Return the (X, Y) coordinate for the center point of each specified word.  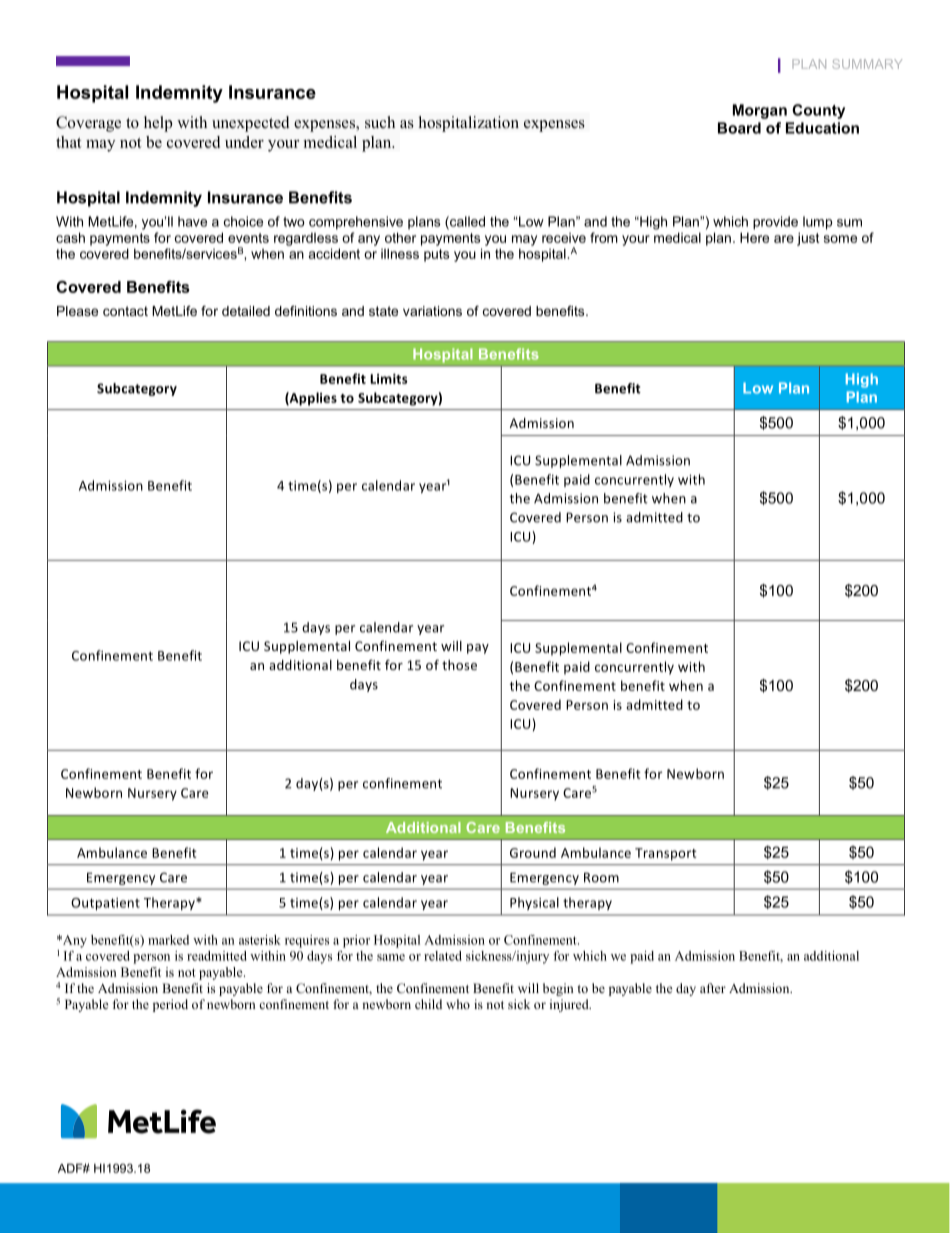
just (808, 239)
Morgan (760, 111)
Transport (666, 854)
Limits (389, 379)
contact (125, 311)
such (380, 122)
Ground (533, 852)
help (158, 124)
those (459, 665)
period (170, 1005)
